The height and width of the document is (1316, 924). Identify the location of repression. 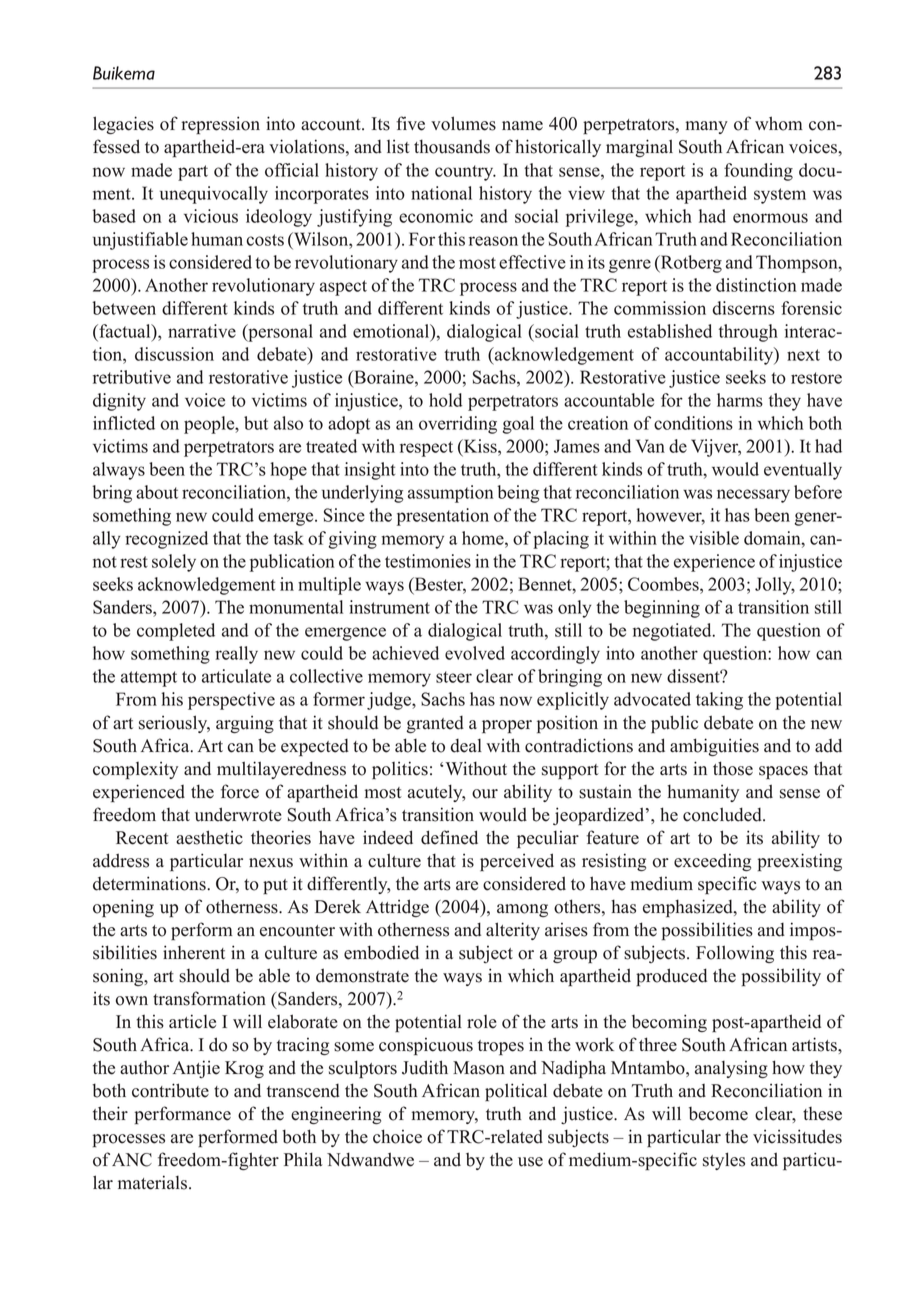
(220, 125).
